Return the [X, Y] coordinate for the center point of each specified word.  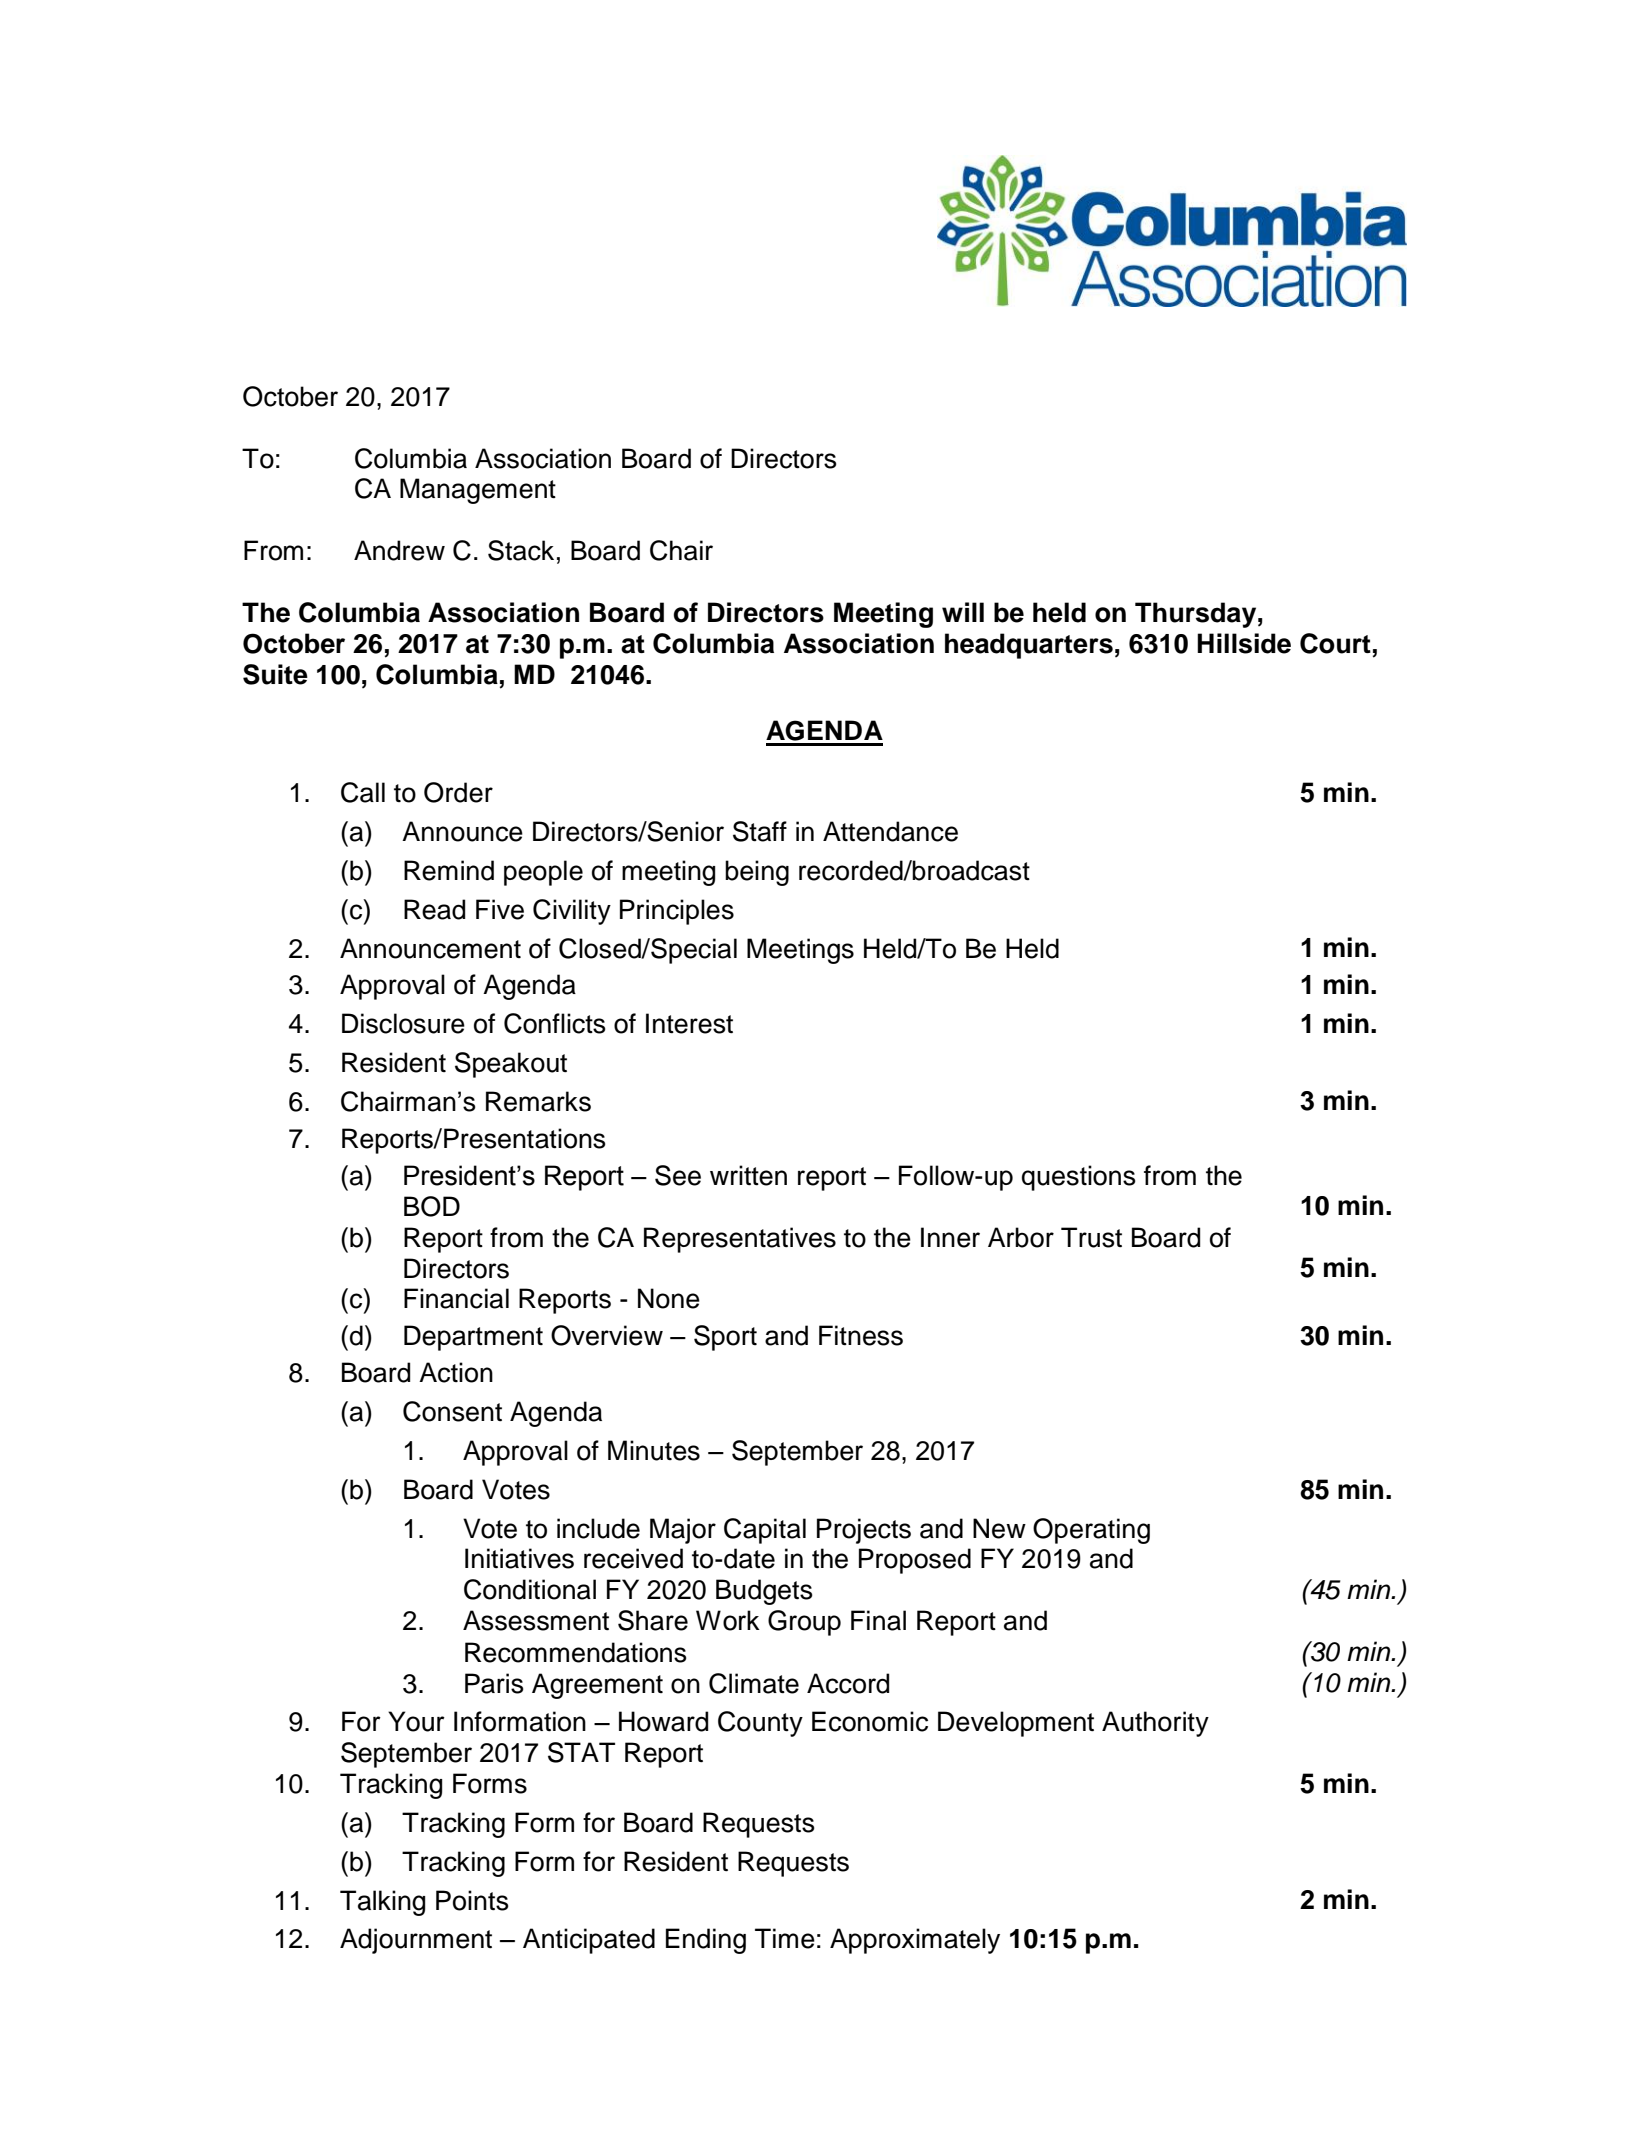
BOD [432, 1206]
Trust [1091, 1237]
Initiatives [519, 1558]
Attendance [890, 831]
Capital [765, 1531]
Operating [1091, 1531]
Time [785, 1938]
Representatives [740, 1240]
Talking [382, 1903]
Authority [1155, 1724]
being [757, 873]
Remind [449, 870]
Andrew [399, 550]
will [963, 612]
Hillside [1244, 643]
